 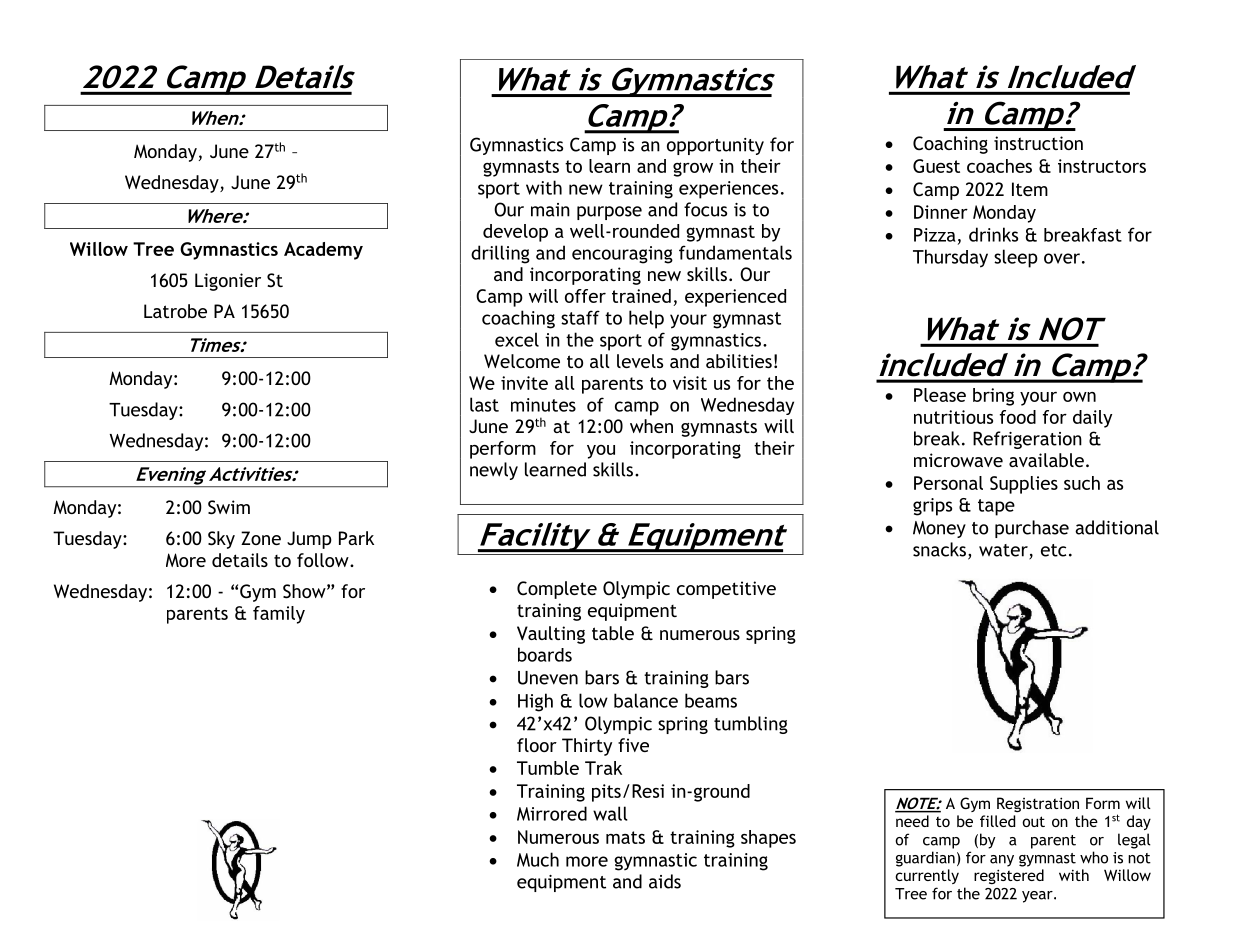 What do you see at coordinates (999, 166) in the image?
I see `coaches` at bounding box center [999, 166].
